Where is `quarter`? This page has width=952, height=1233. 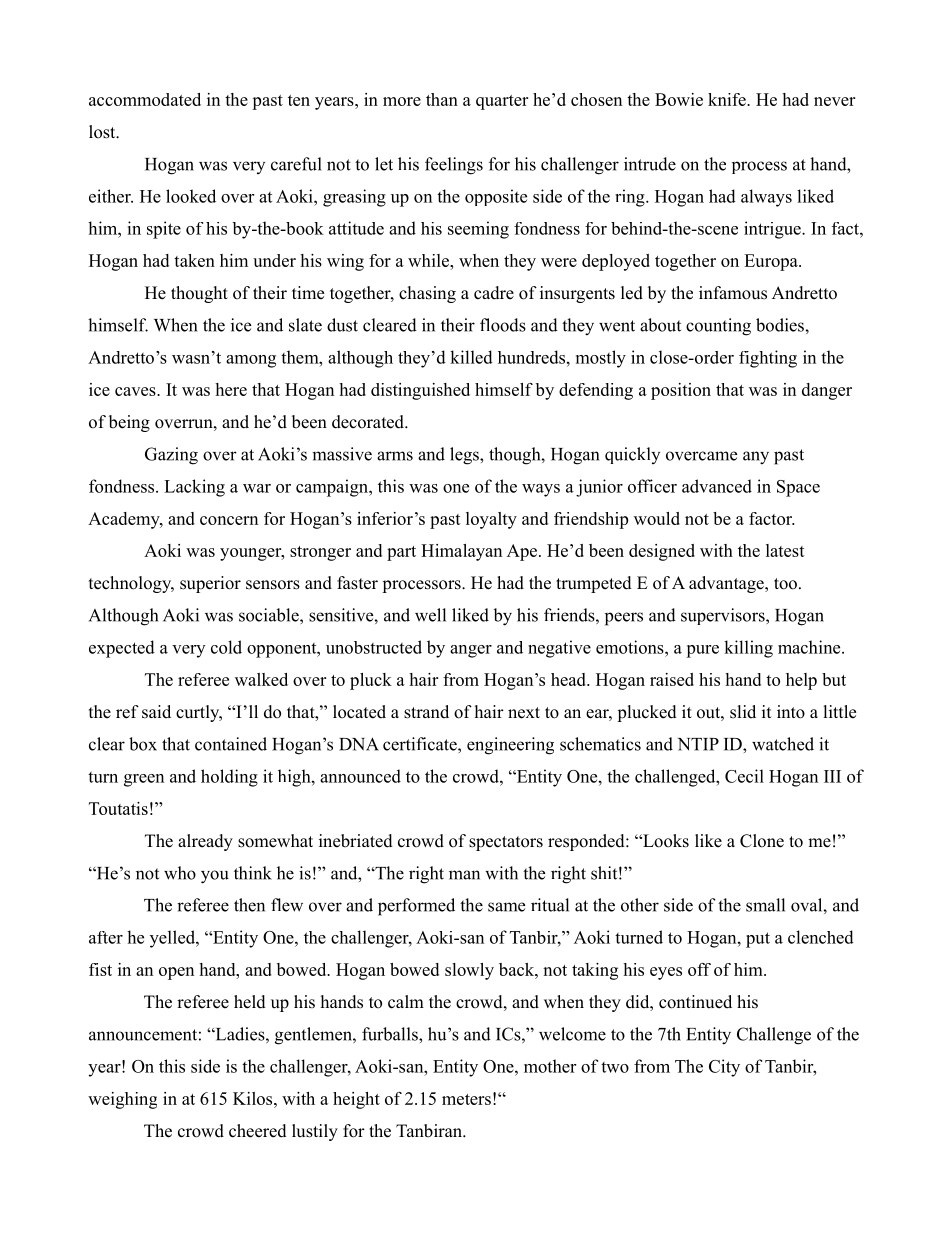 quarter is located at coordinates (502, 102).
